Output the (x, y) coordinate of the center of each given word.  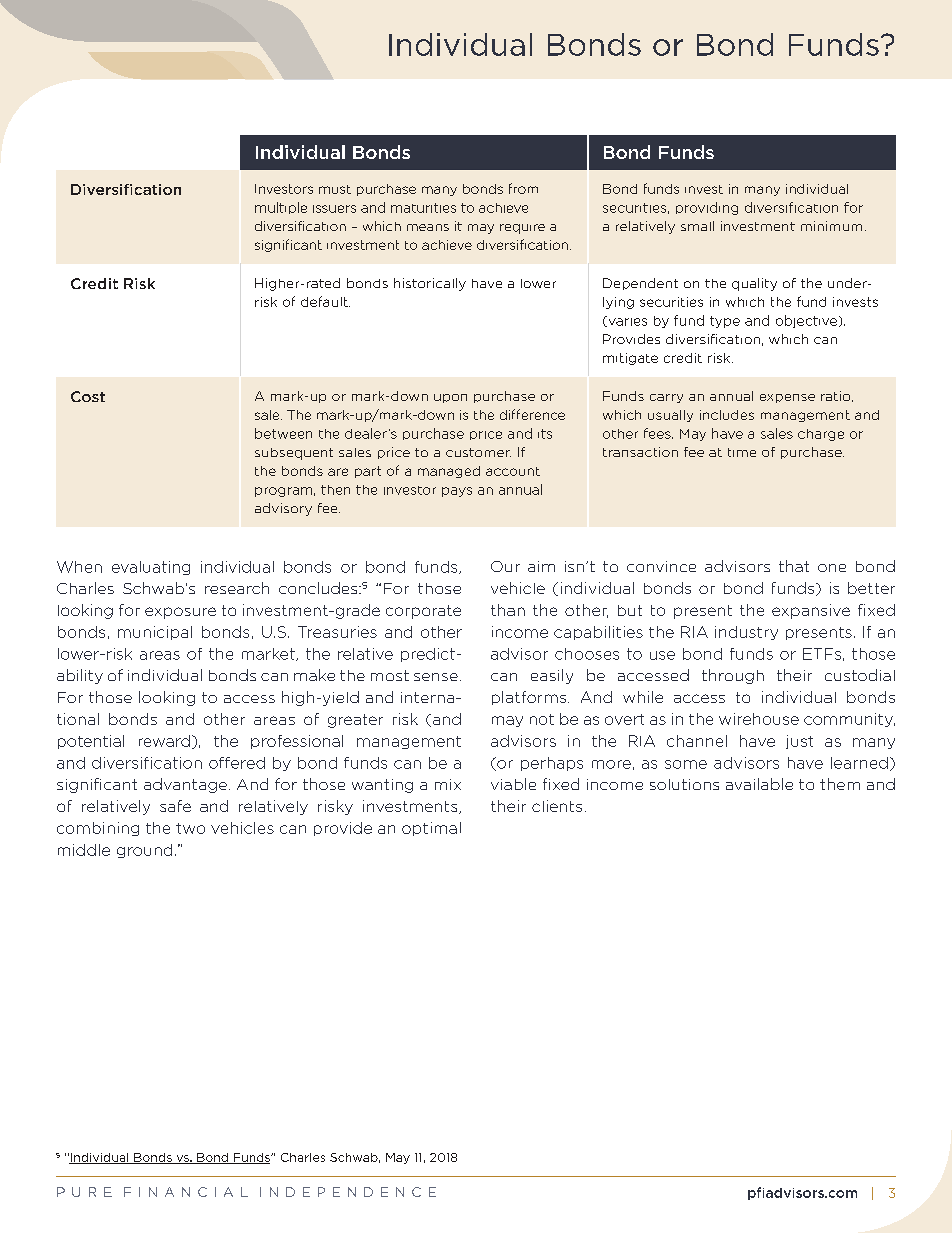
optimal (431, 829)
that (794, 566)
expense (787, 398)
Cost (88, 396)
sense (436, 677)
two (190, 828)
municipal (155, 633)
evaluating (151, 568)
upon (450, 398)
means (428, 227)
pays (457, 492)
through (733, 676)
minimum (831, 226)
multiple (281, 208)
